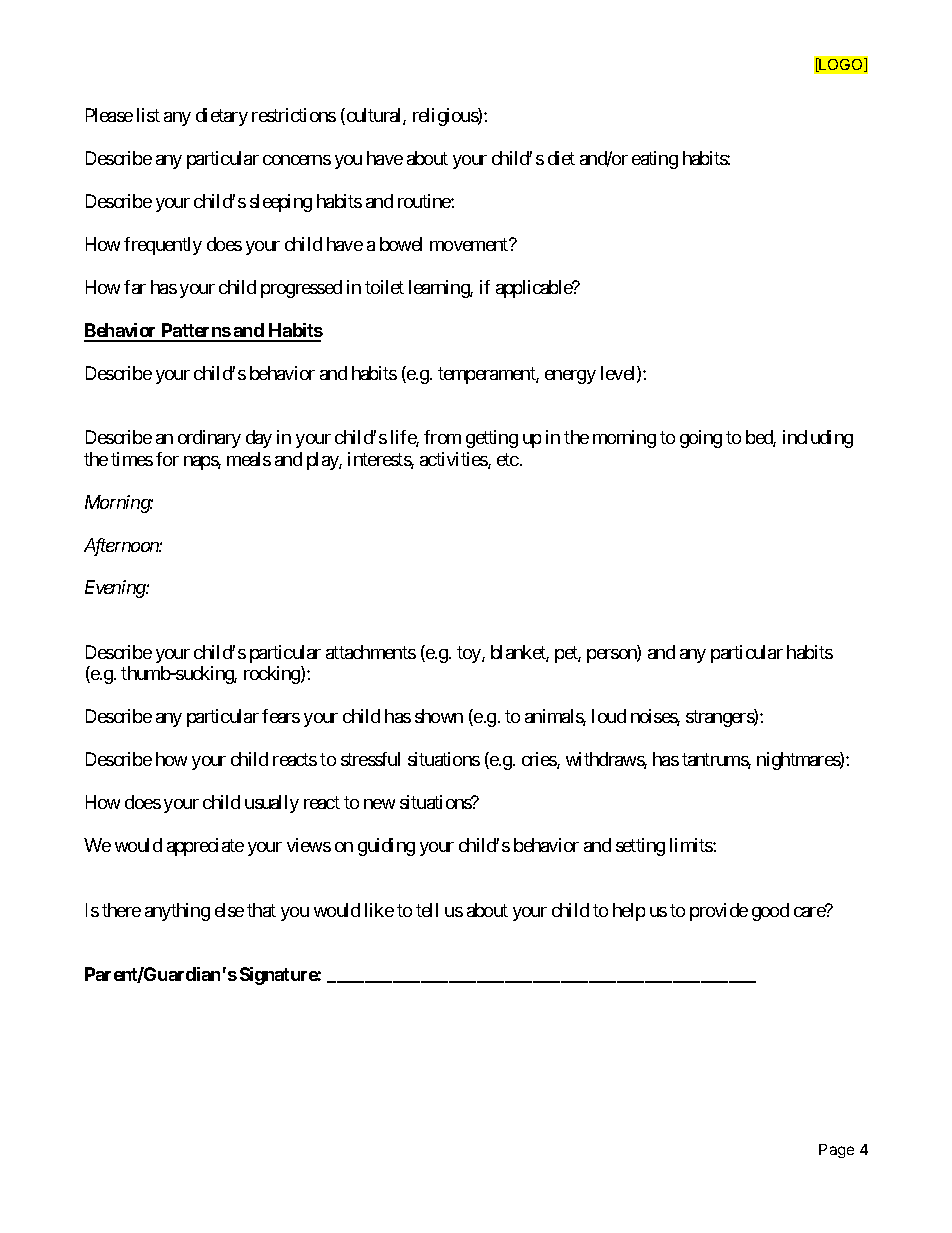 The image size is (952, 1233). What do you see at coordinates (273, 675) in the image?
I see `rocking` at bounding box center [273, 675].
